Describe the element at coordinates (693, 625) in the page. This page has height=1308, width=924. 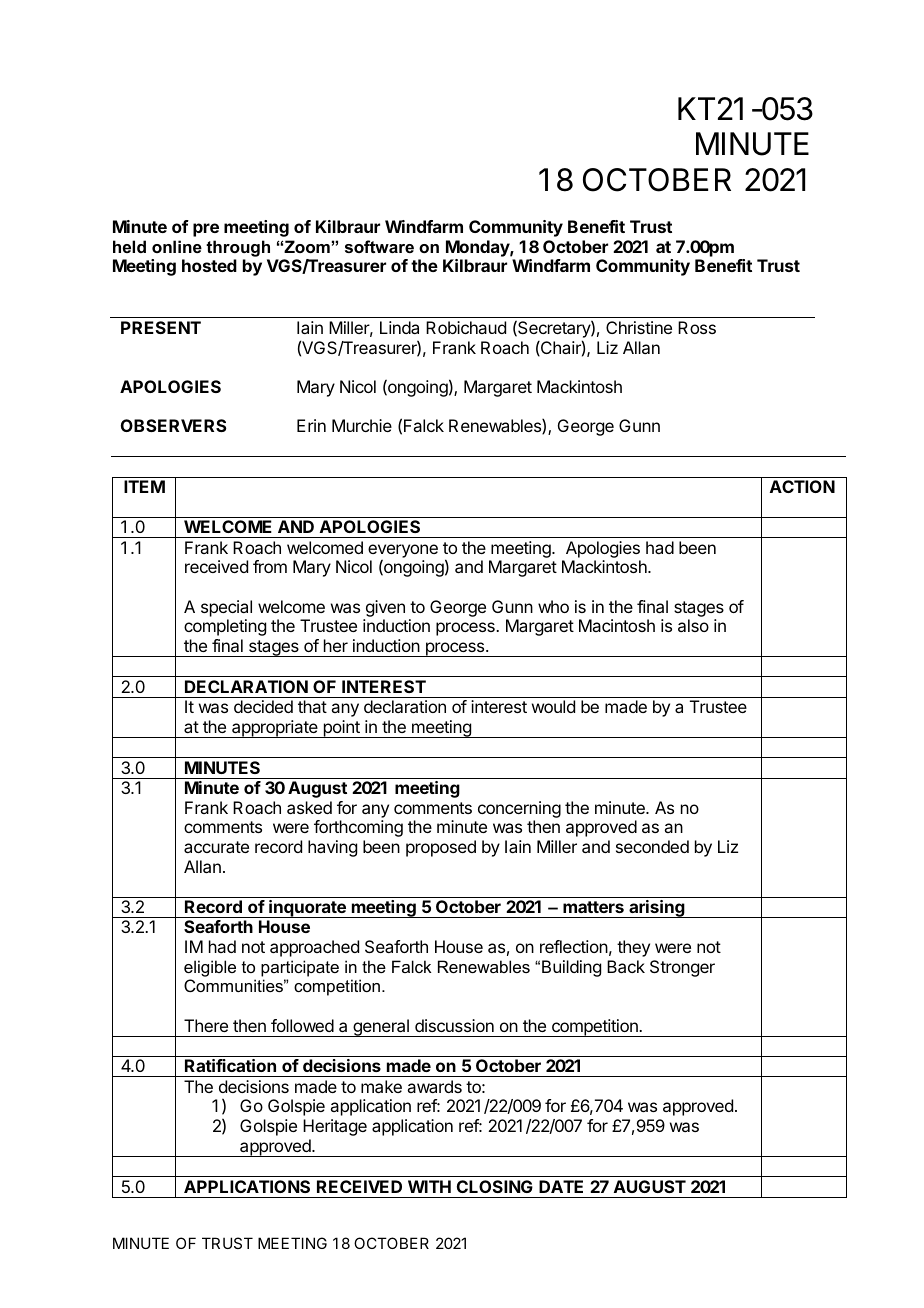
I see `also` at that location.
